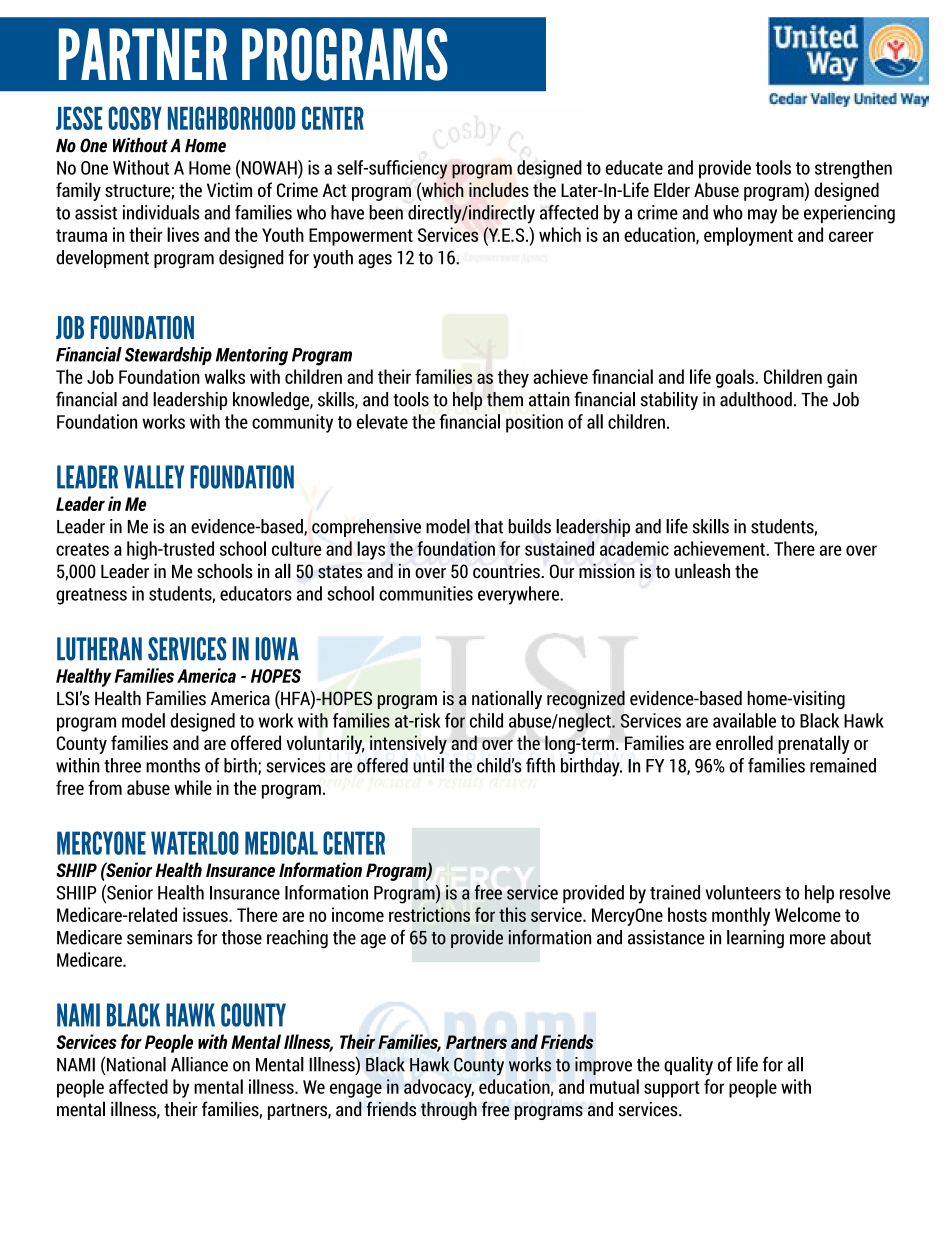 This document has width=952, height=1233. Describe the element at coordinates (499, 189) in the document. I see `includes` at that location.
